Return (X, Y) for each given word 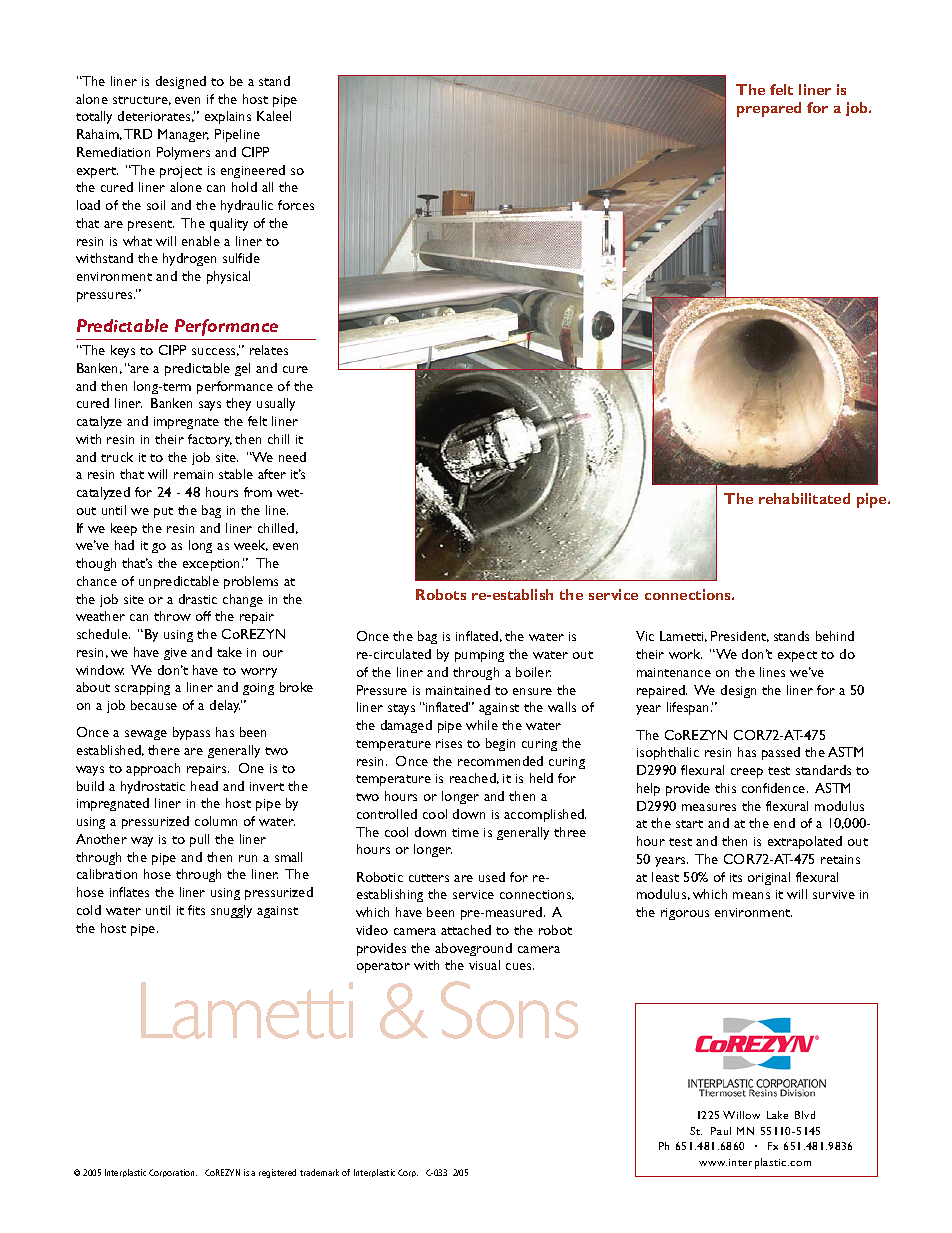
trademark (319, 1172)
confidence (775, 788)
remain (193, 474)
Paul (721, 1131)
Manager (183, 135)
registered (277, 1173)
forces (296, 205)
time (465, 832)
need (292, 457)
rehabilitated (804, 498)
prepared (769, 109)
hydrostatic (153, 787)
